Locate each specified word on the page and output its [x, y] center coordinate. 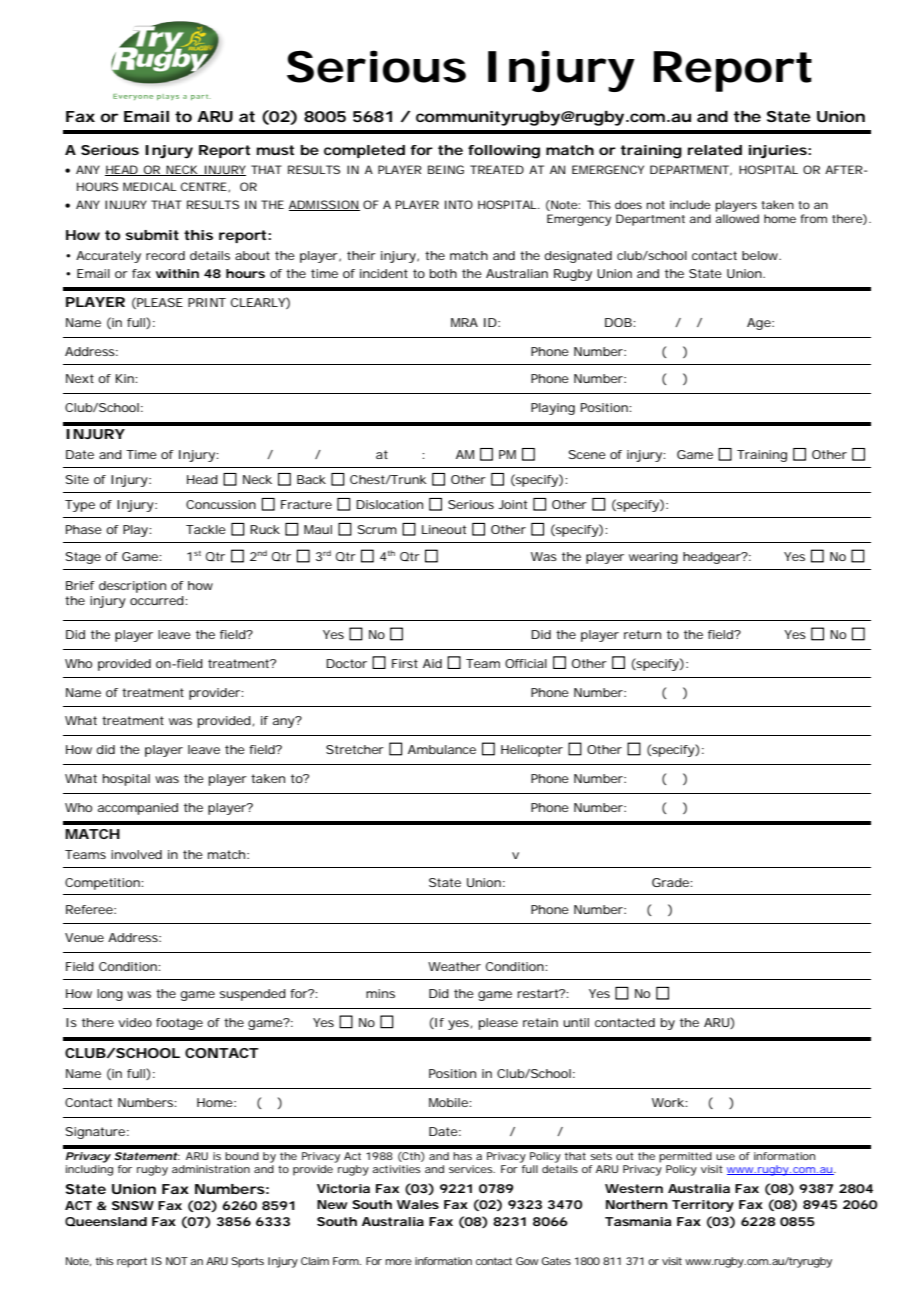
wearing [653, 558]
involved [136, 854]
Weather [454, 966]
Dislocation [389, 504]
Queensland [106, 1221]
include [690, 204]
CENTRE [204, 186]
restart [539, 993]
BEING [446, 169]
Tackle [206, 529]
